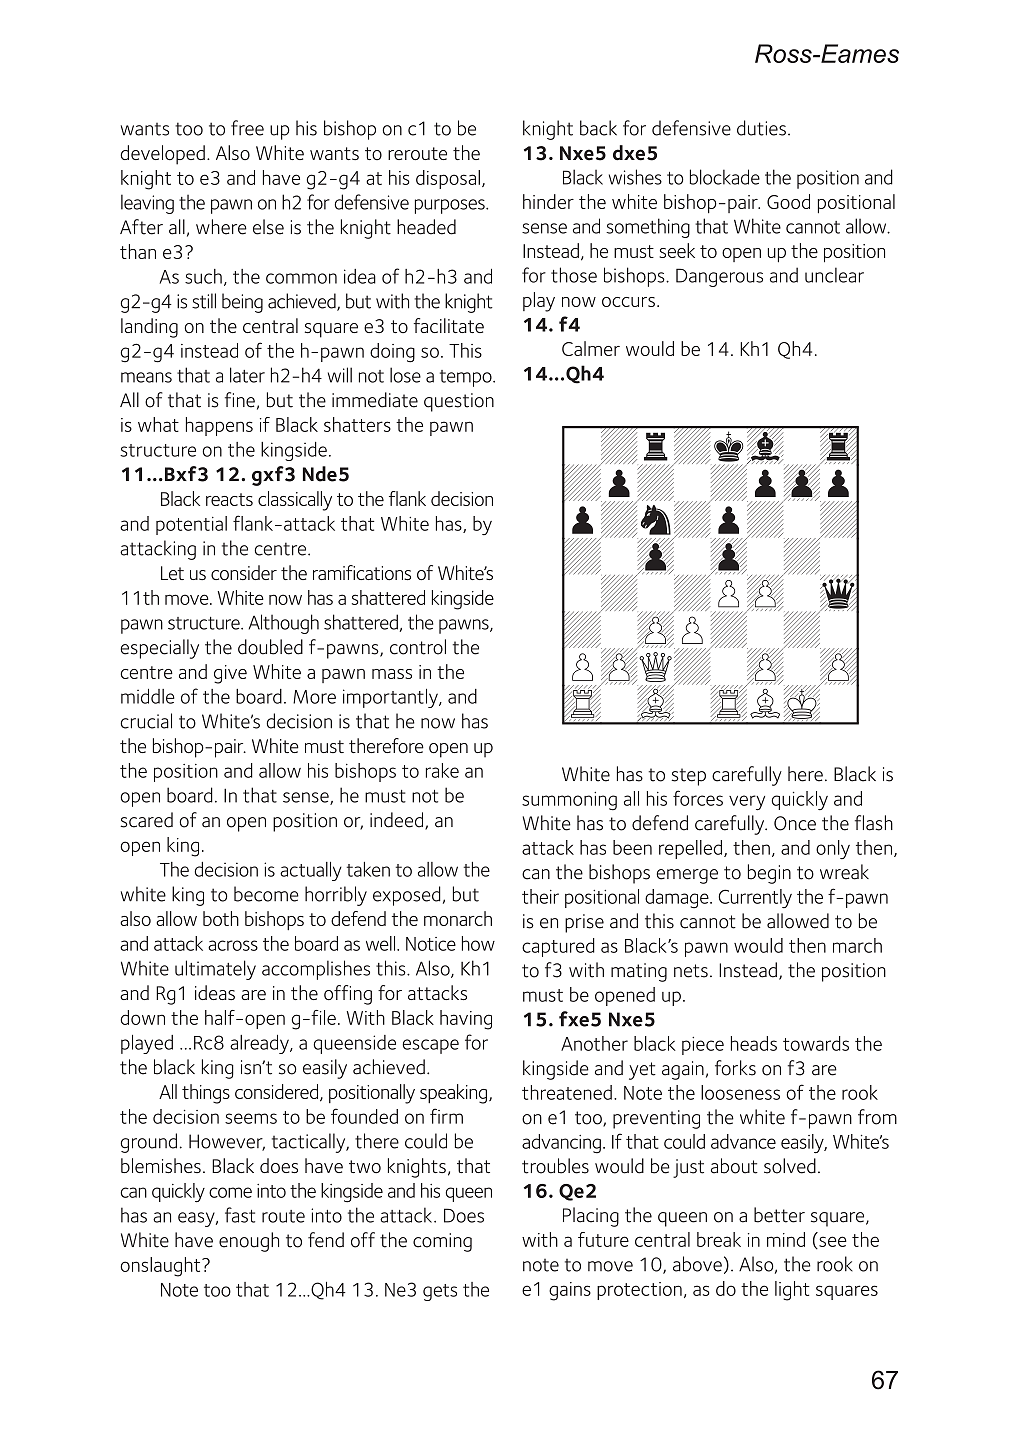 The image size is (1019, 1447). What do you see at coordinates (788, 201) in the document?
I see `Good` at bounding box center [788, 201].
